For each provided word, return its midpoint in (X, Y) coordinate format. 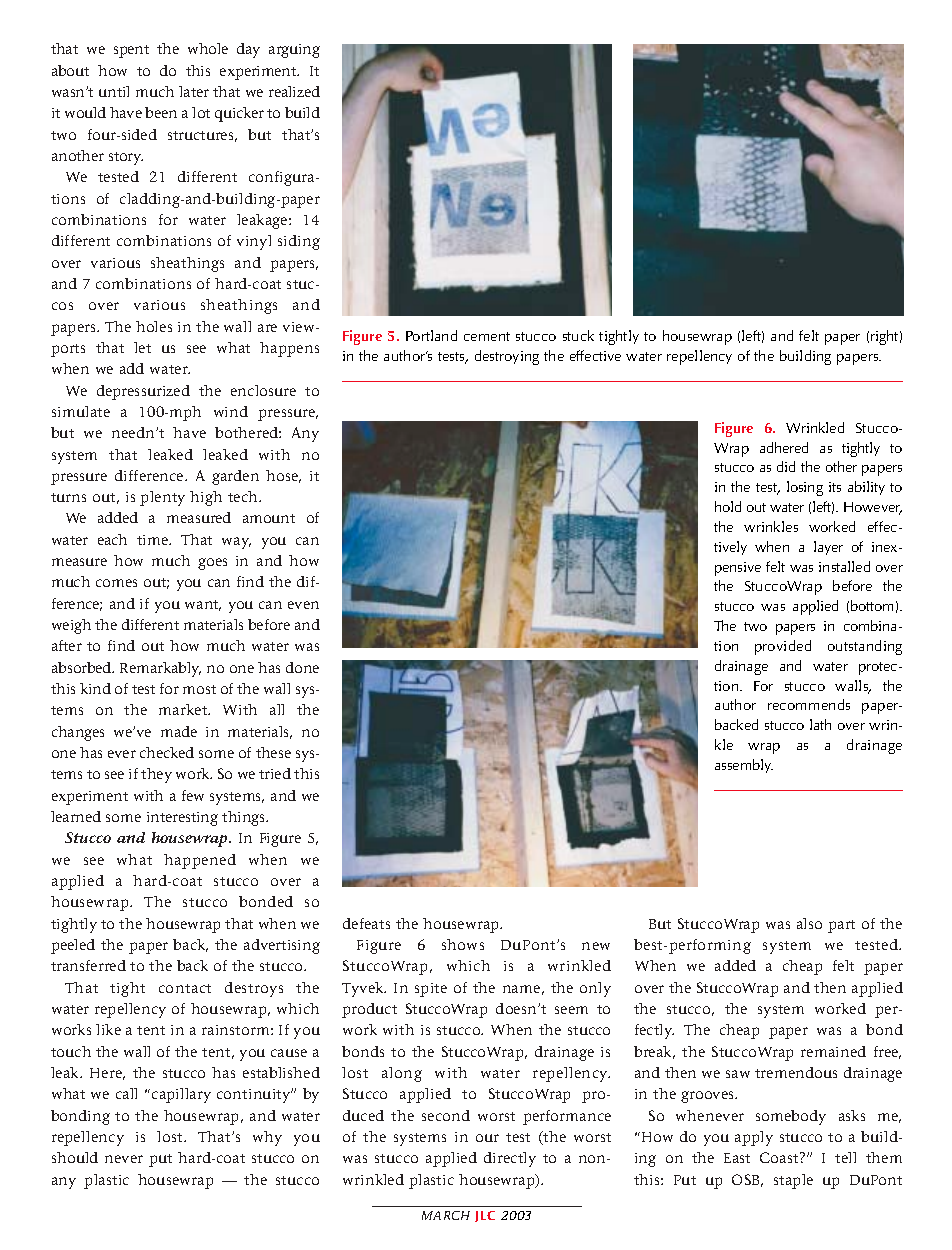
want (203, 605)
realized (294, 91)
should (75, 1157)
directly (510, 1159)
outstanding (865, 647)
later (194, 91)
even (303, 605)
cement (487, 336)
